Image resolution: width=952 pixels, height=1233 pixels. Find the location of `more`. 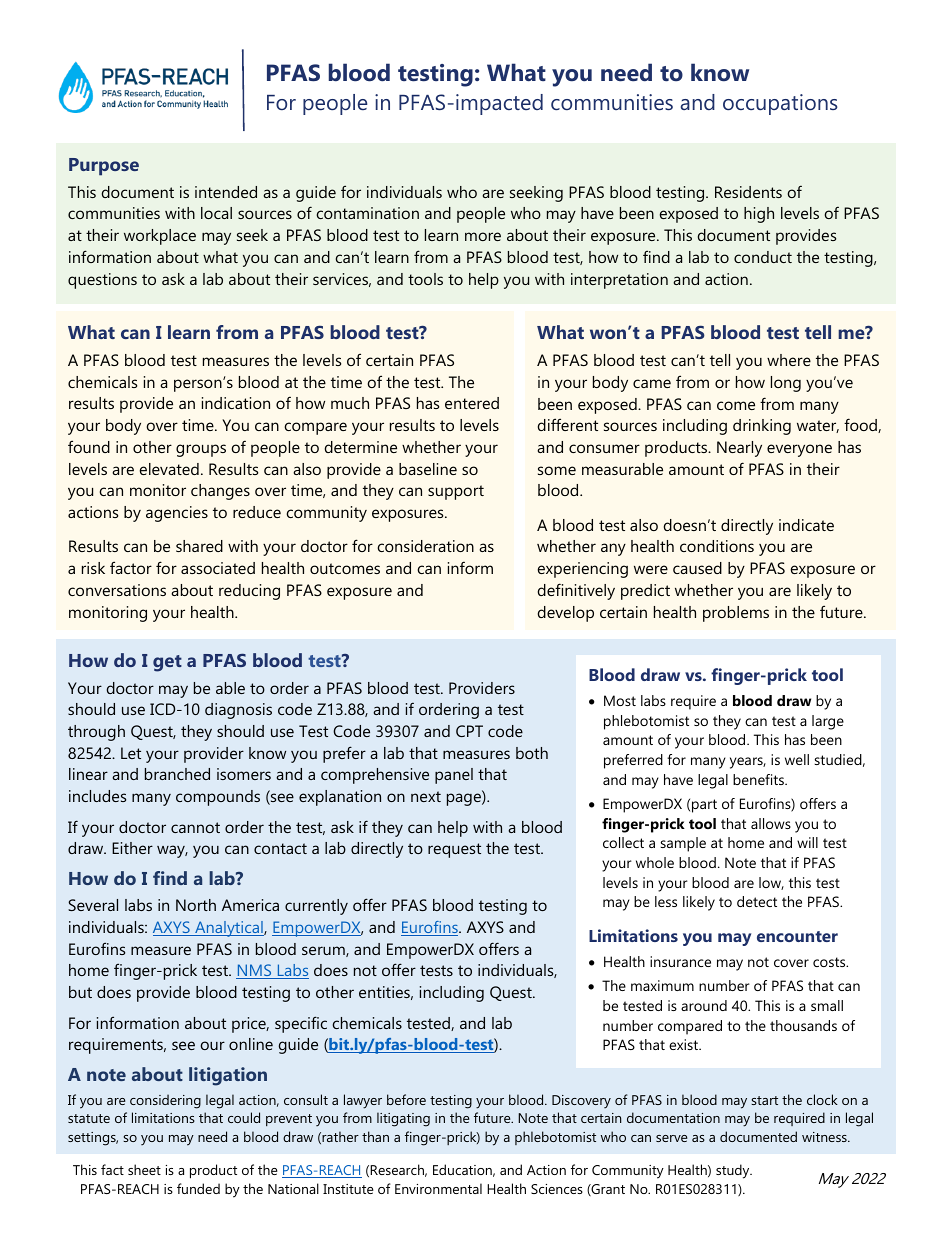

more is located at coordinates (483, 236).
